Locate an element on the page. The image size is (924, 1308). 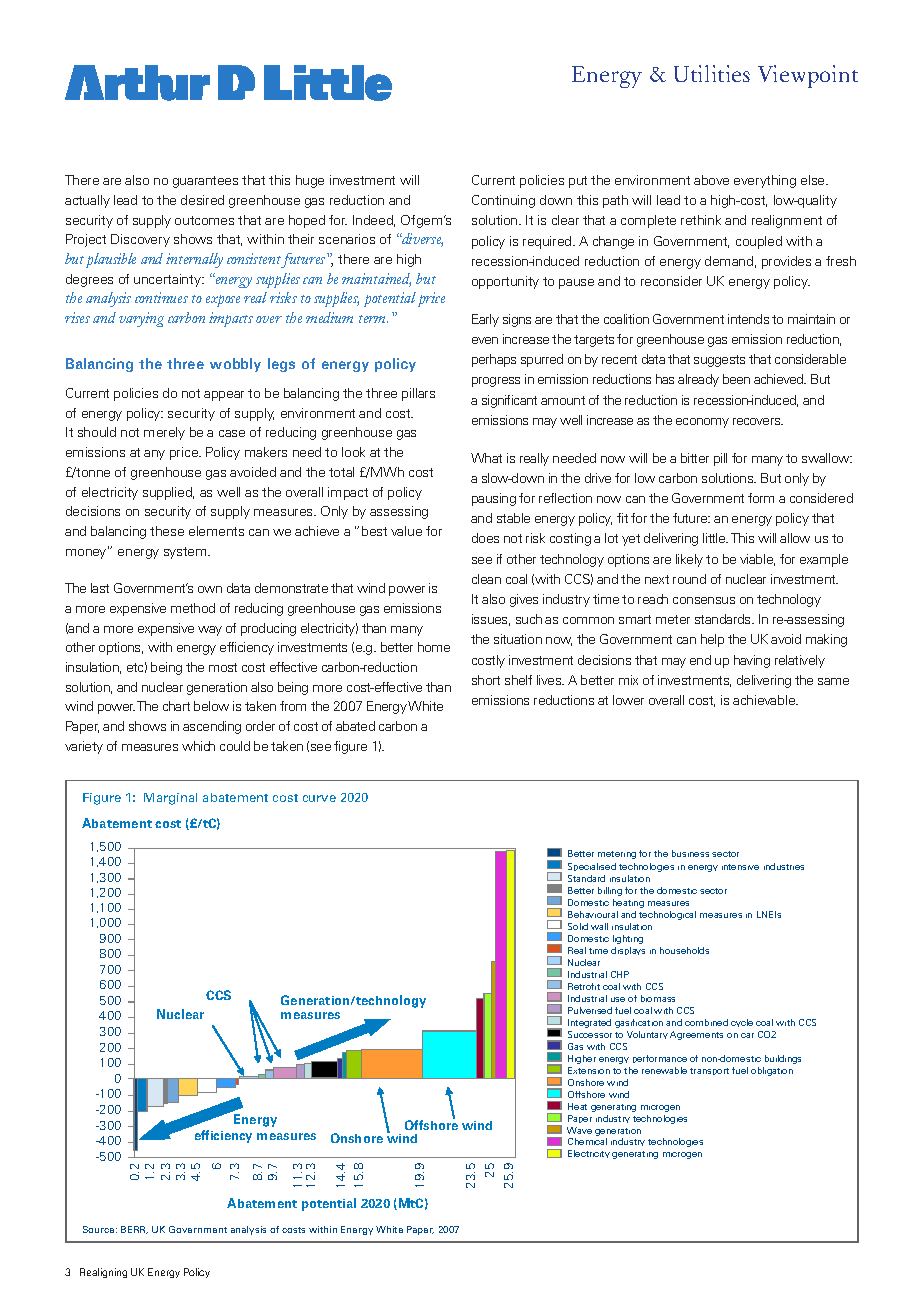
Utilities is located at coordinates (712, 73).
